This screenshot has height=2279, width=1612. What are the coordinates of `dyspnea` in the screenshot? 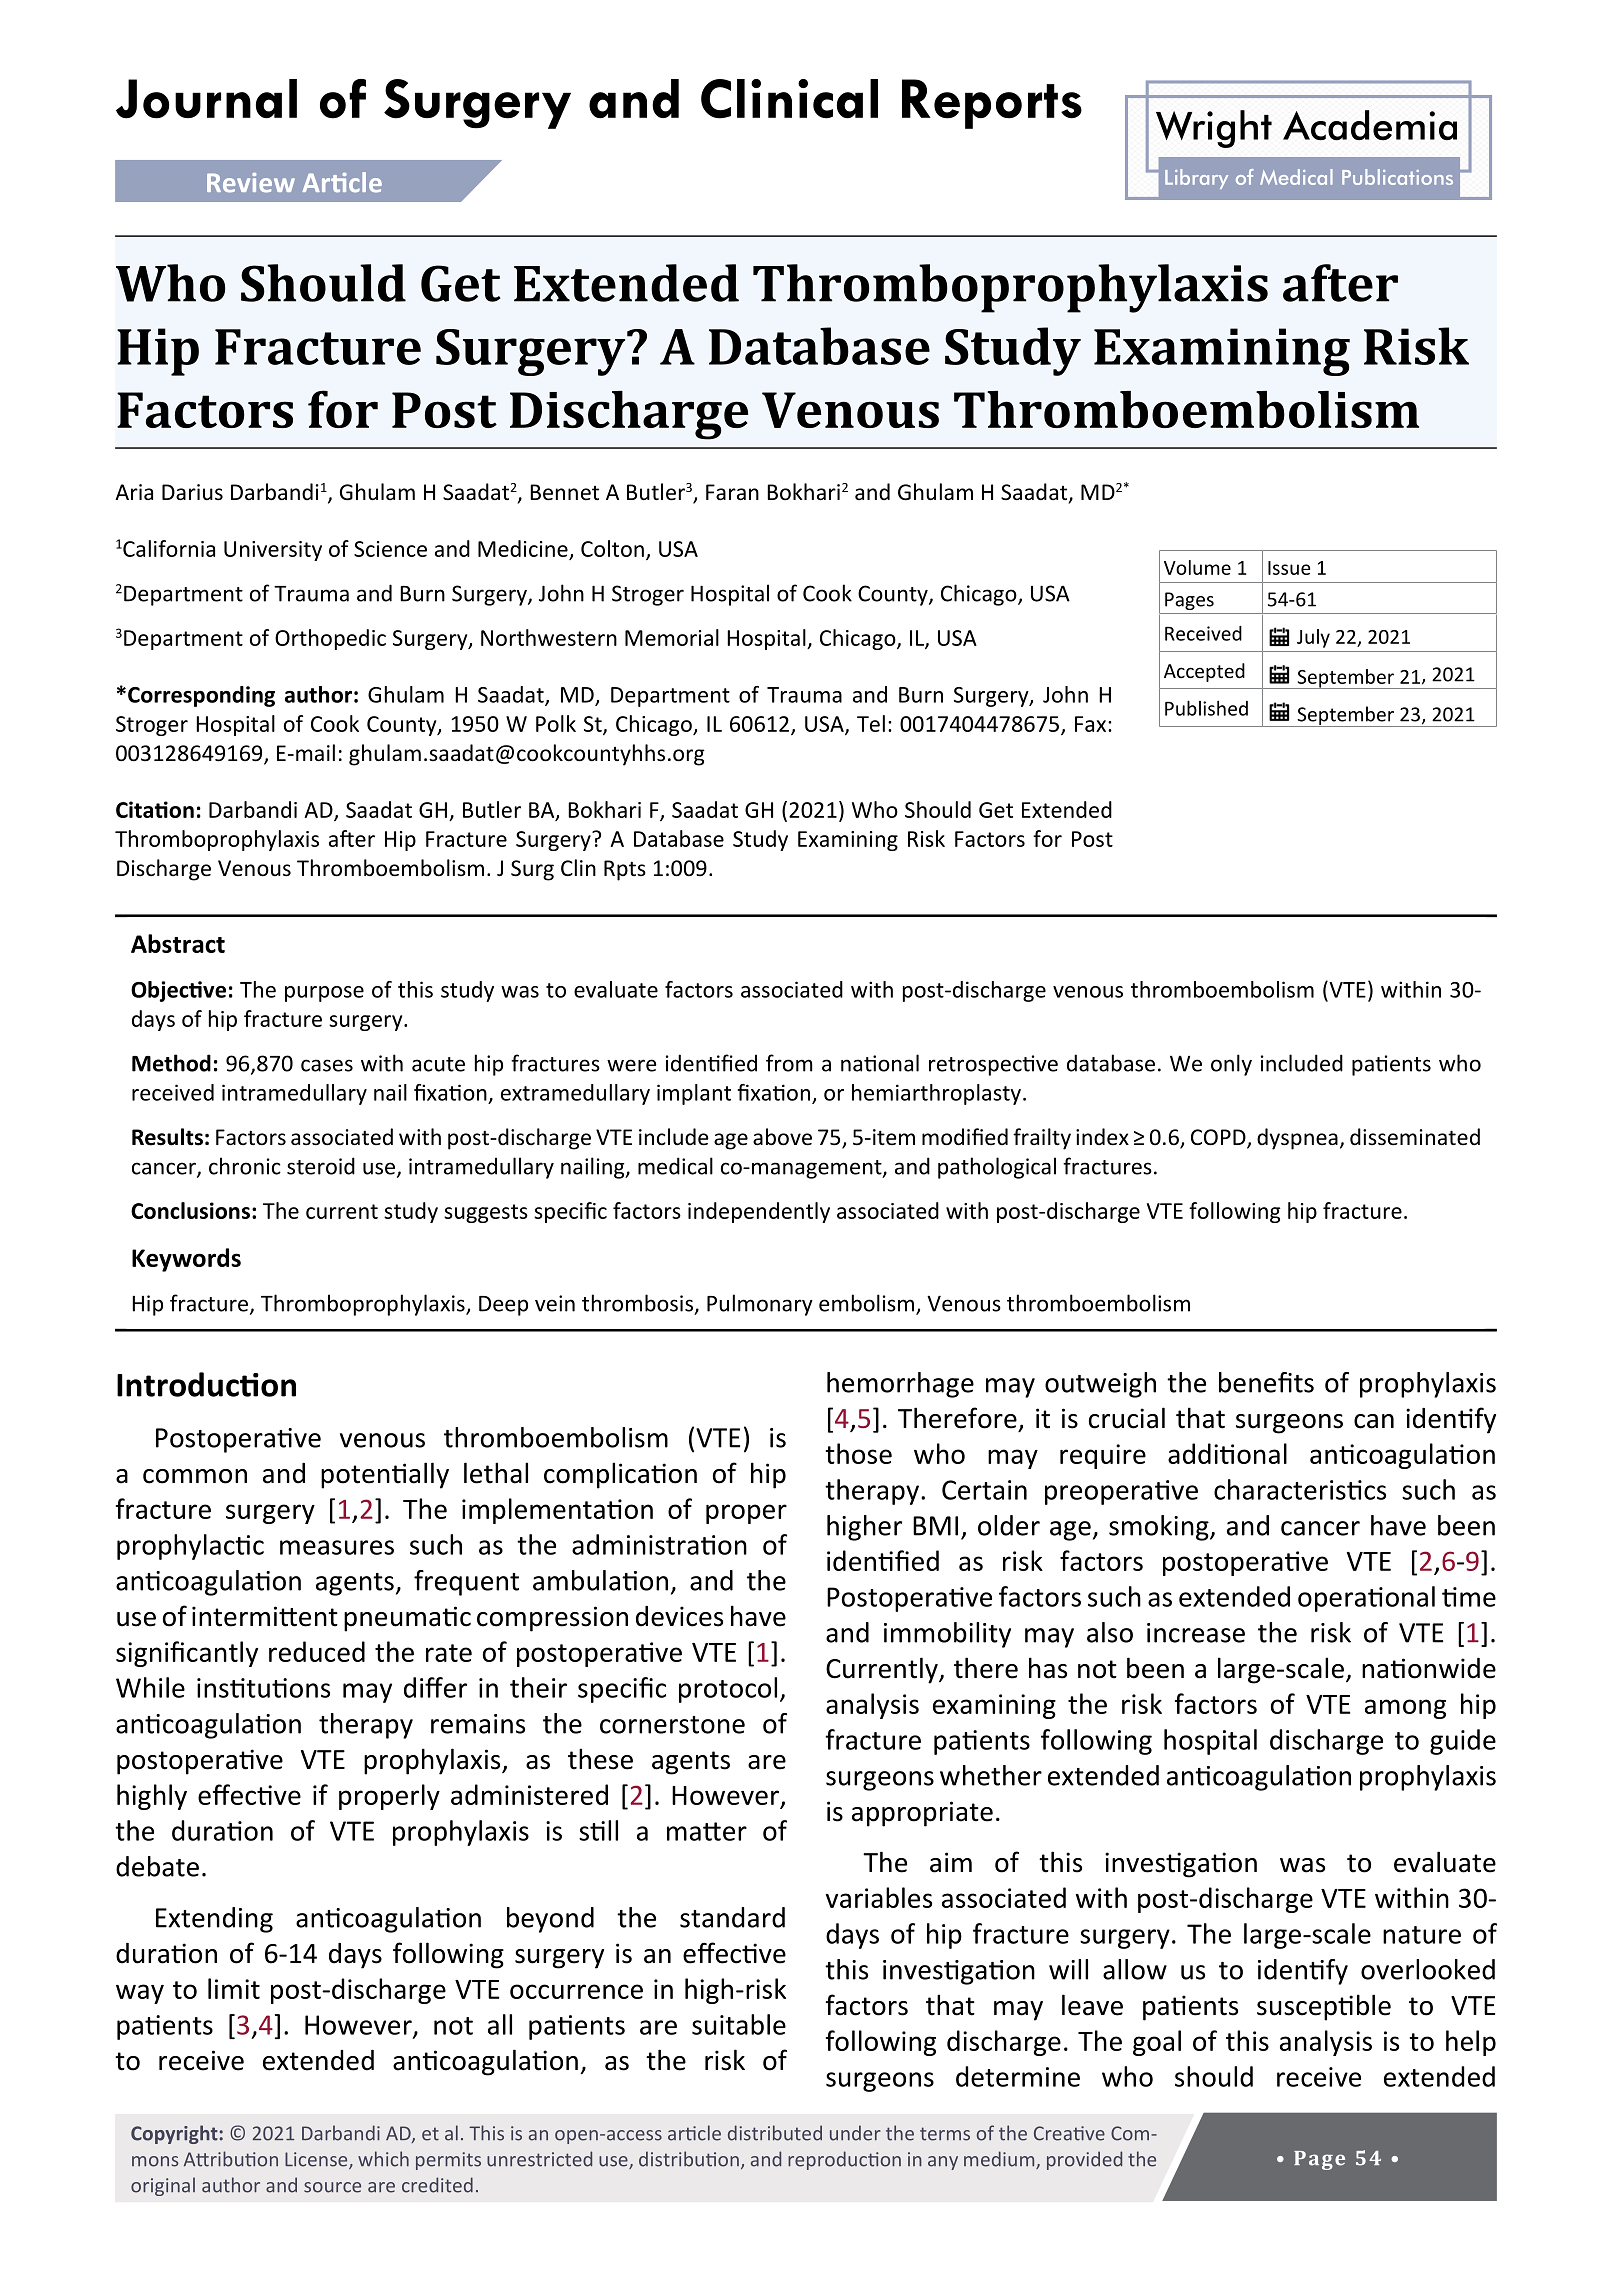 It's located at (1297, 1139).
